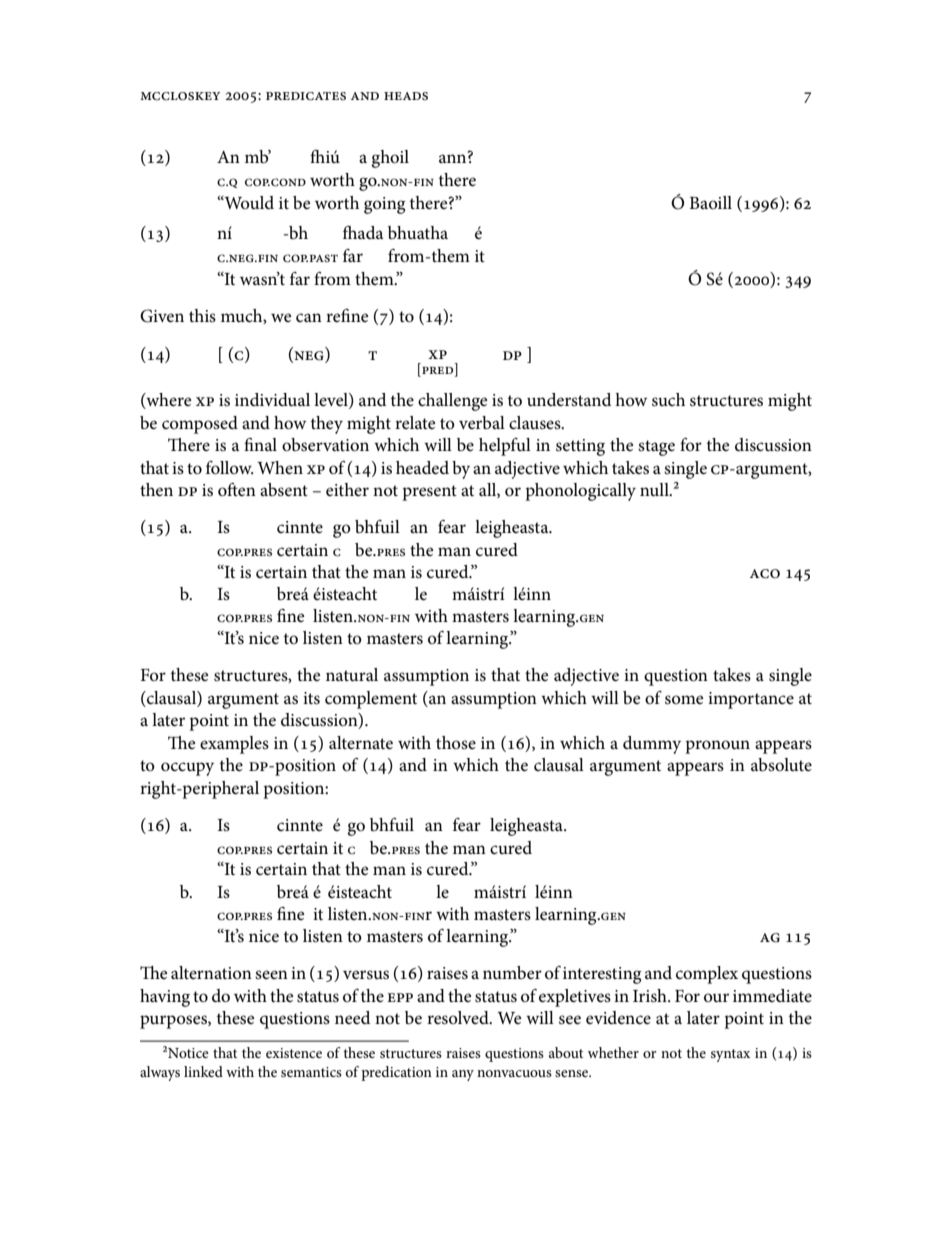  What do you see at coordinates (684, 700) in the screenshot?
I see `some` at bounding box center [684, 700].
